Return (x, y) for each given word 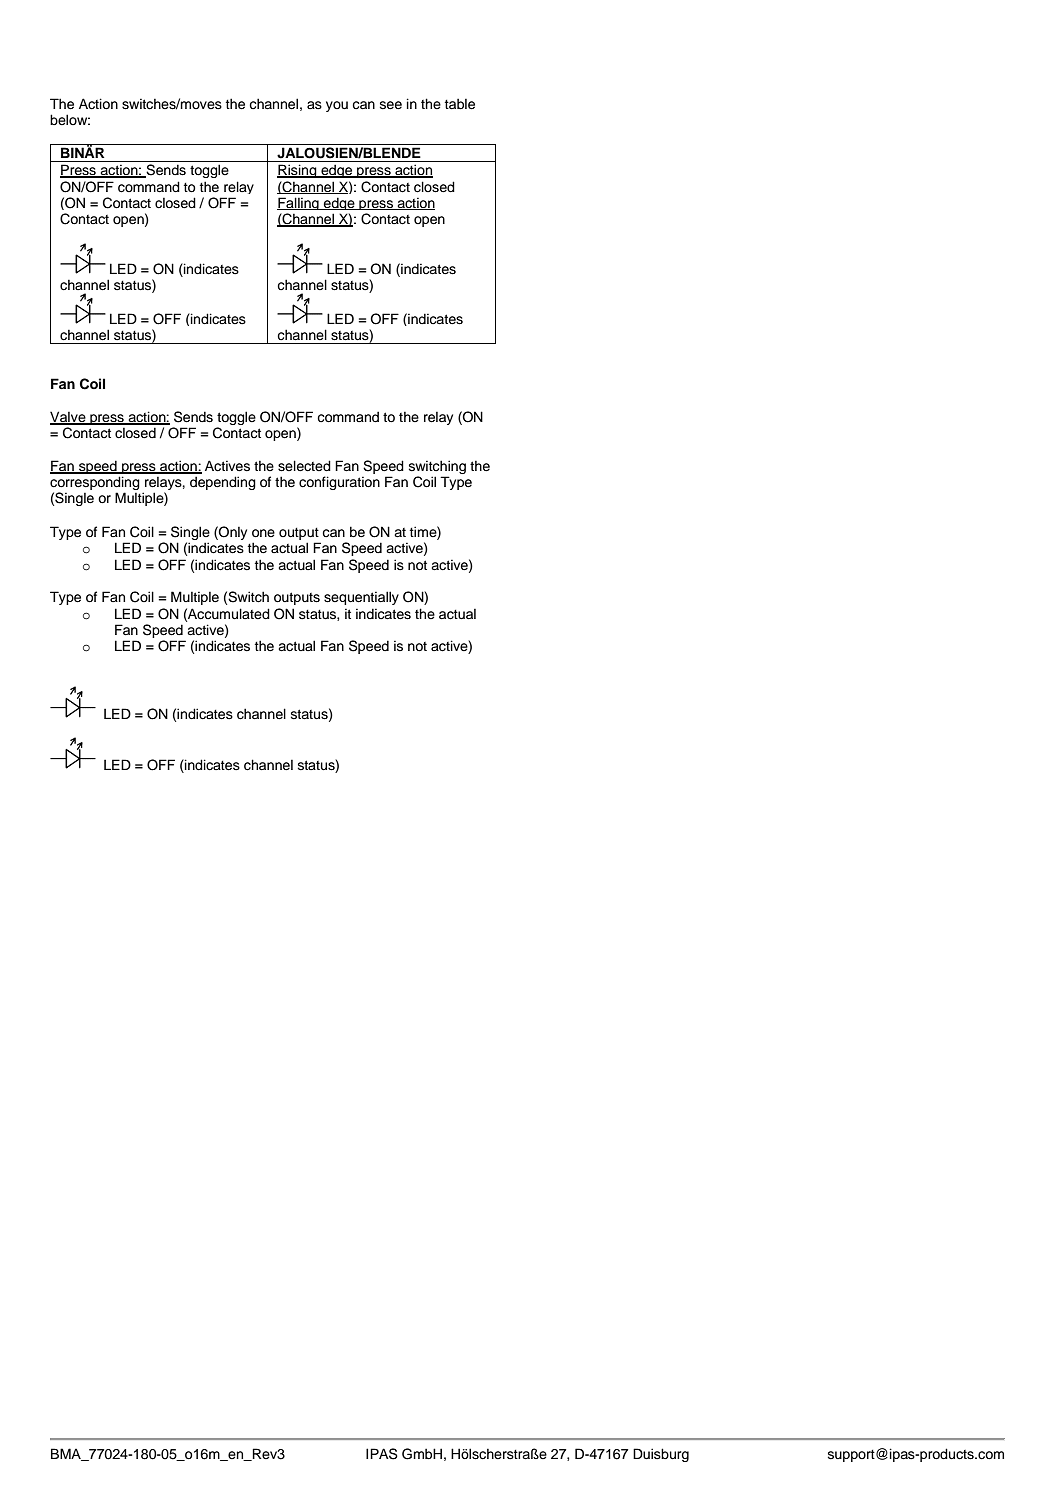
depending (223, 483)
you (337, 106)
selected (304, 466)
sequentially (361, 598)
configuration (339, 483)
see (391, 105)
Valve (69, 418)
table (460, 104)
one (263, 533)
